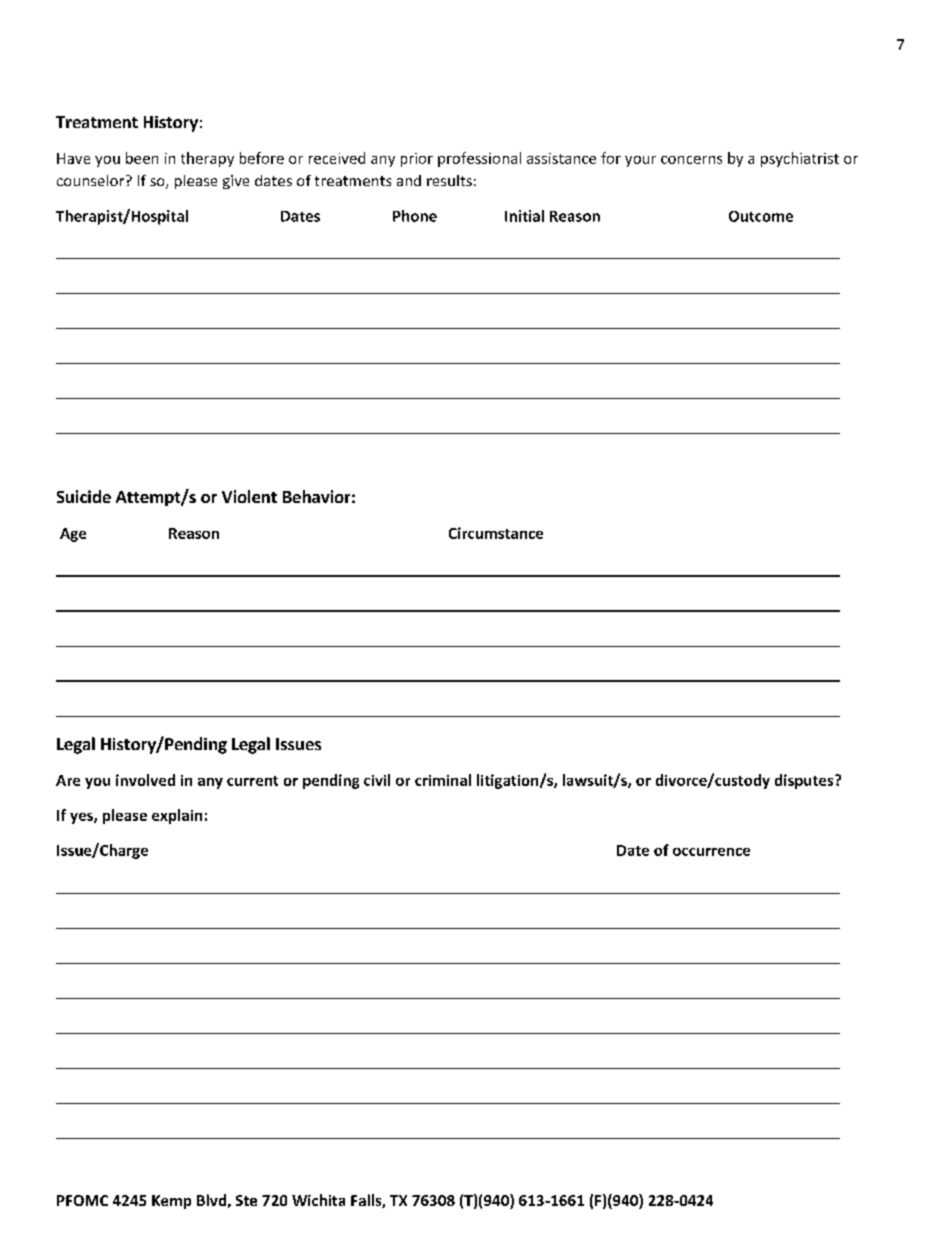  Describe the element at coordinates (691, 160) in the page. I see `concerns` at that location.
